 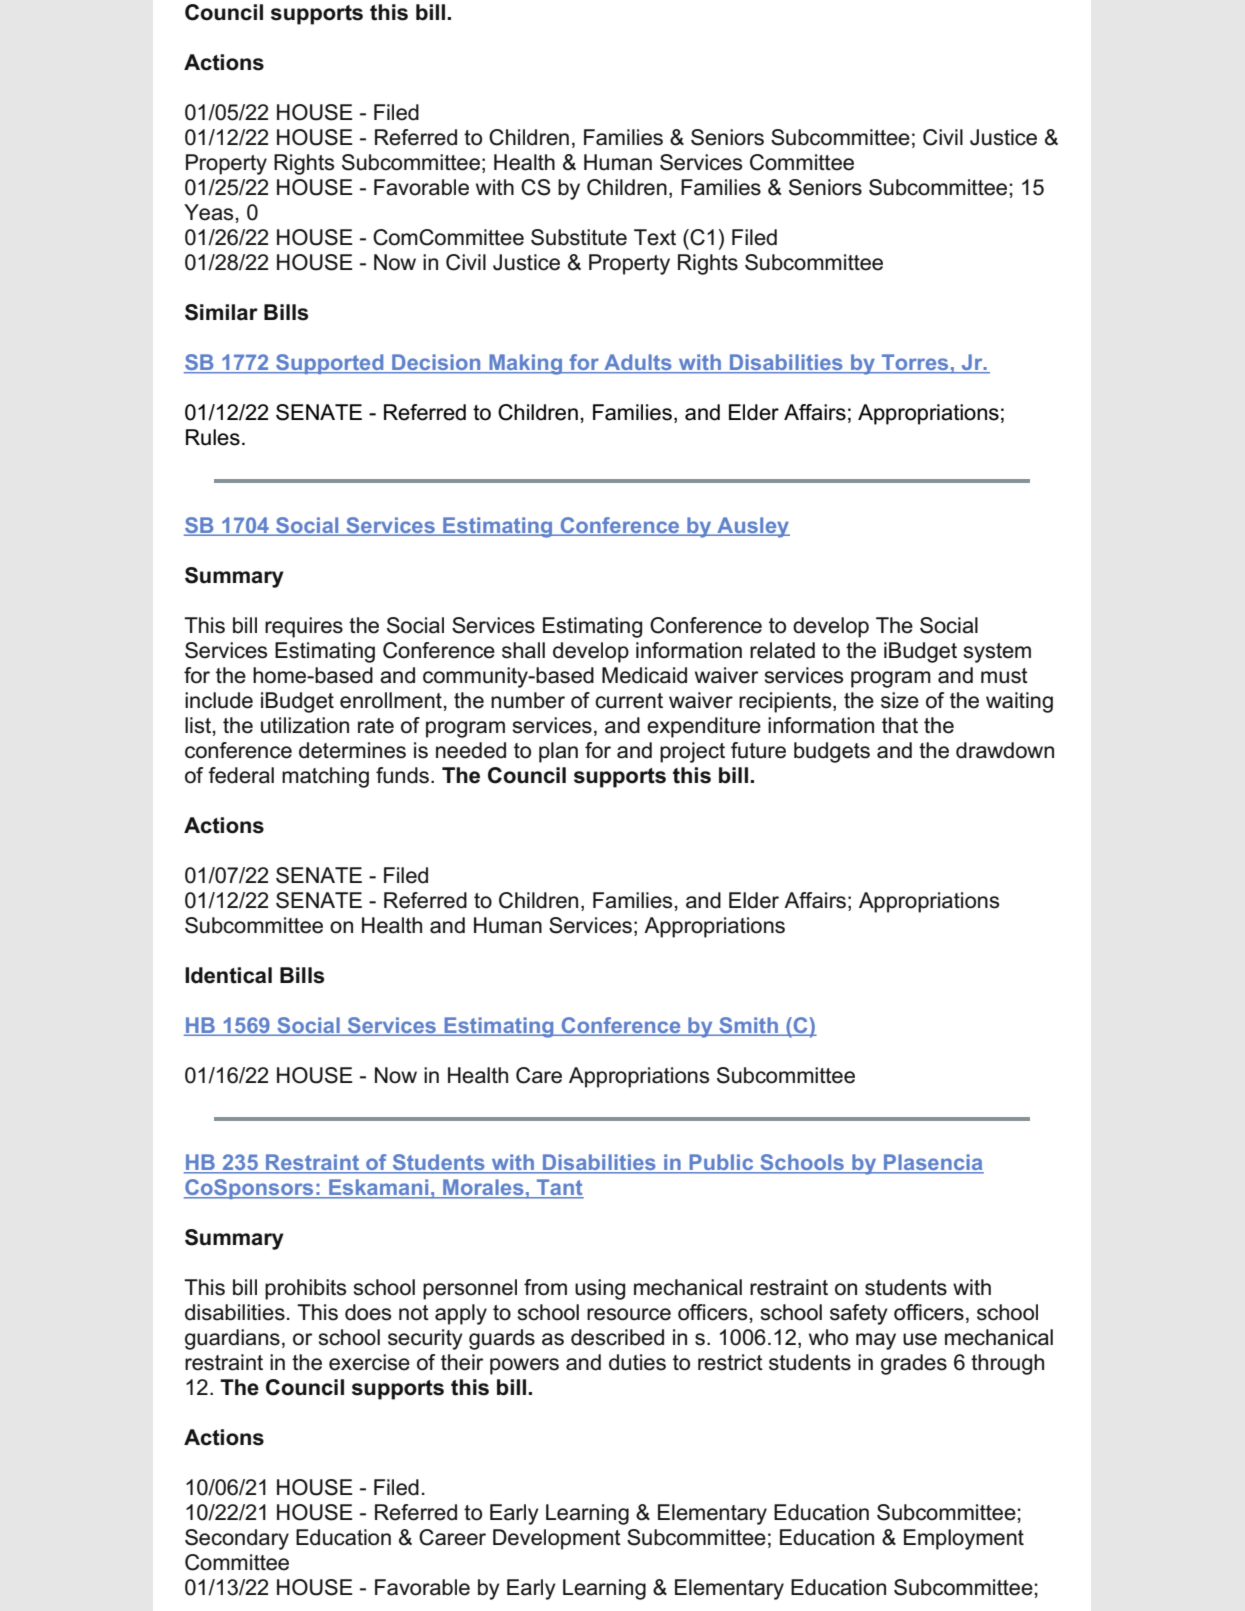 What do you see at coordinates (221, 312) in the screenshot?
I see `Similar` at bounding box center [221, 312].
